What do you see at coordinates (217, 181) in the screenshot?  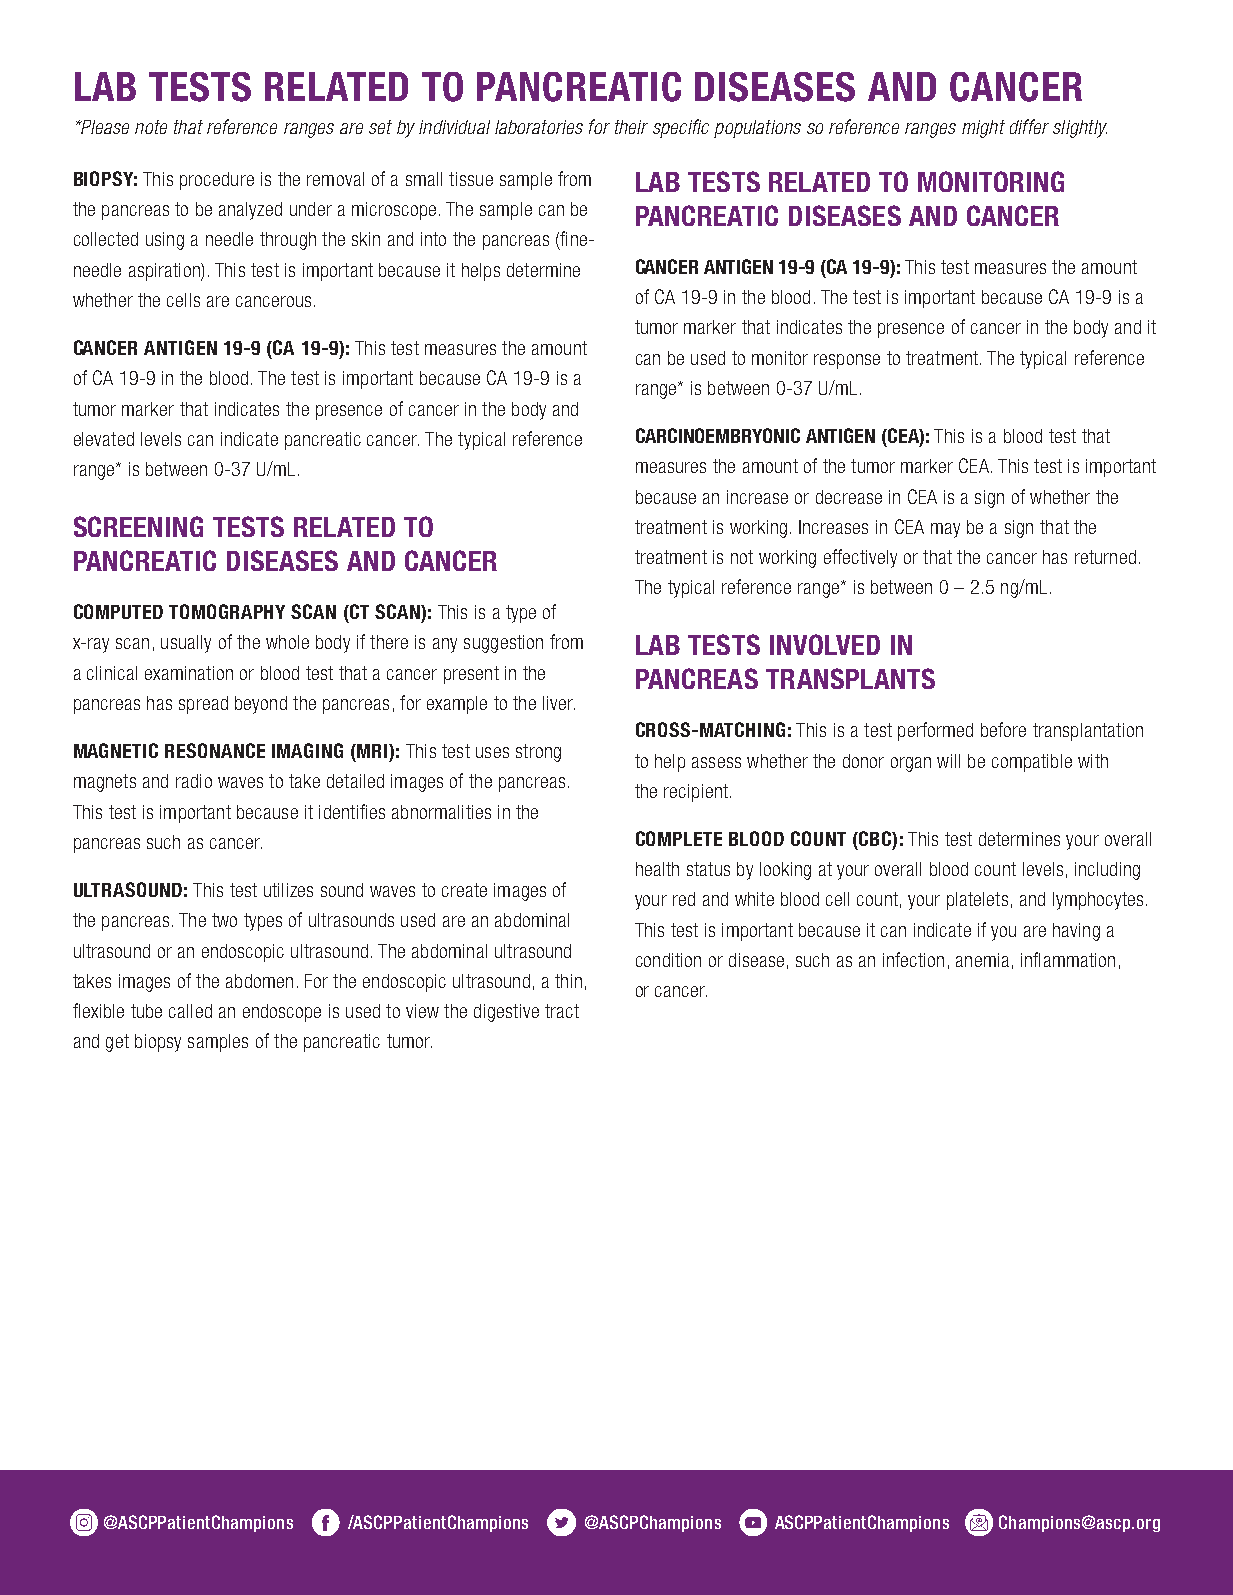 I see `procedure` at bounding box center [217, 181].
